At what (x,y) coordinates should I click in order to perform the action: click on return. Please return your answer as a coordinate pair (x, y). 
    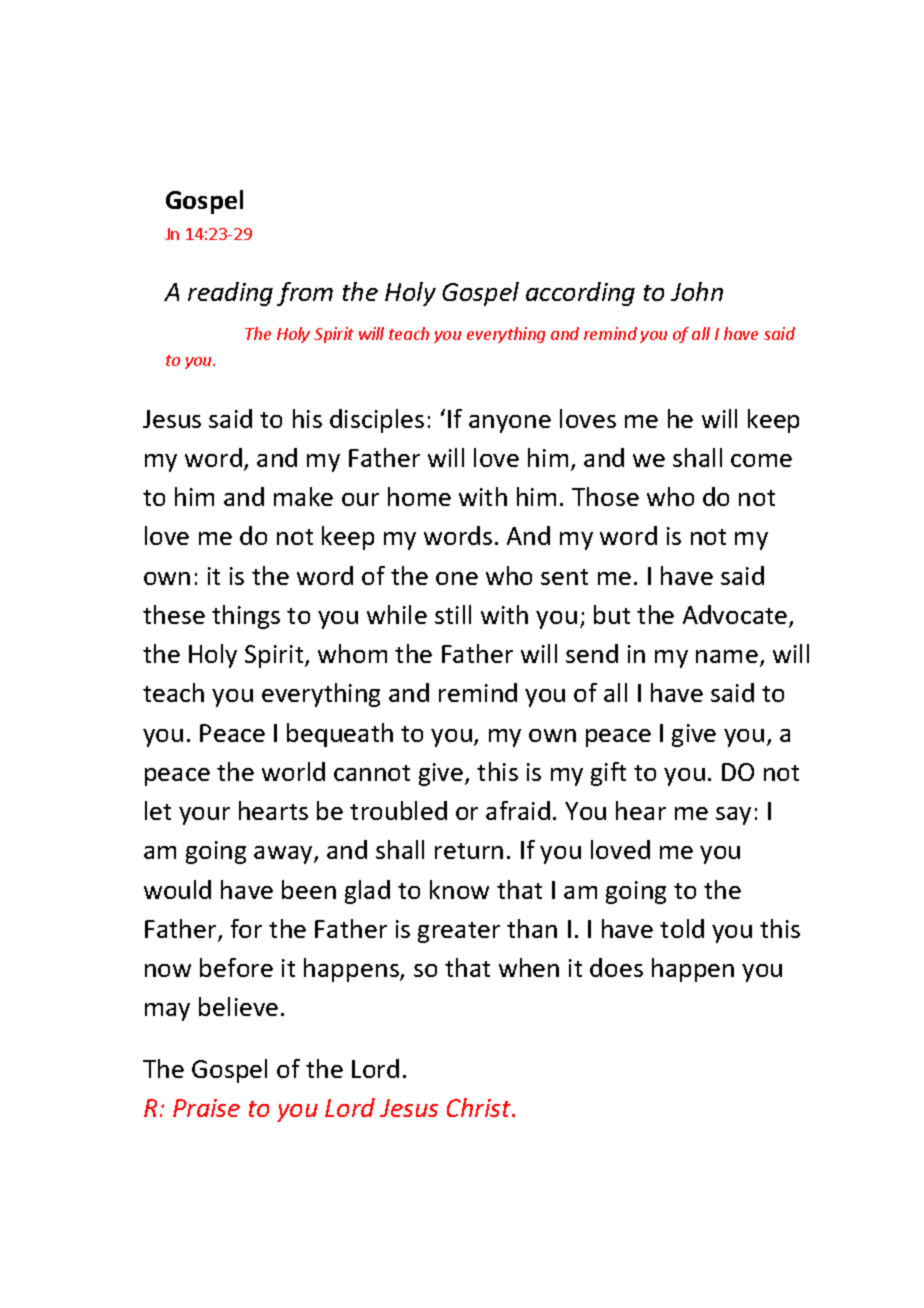
    Looking at the image, I should click on (469, 851).
